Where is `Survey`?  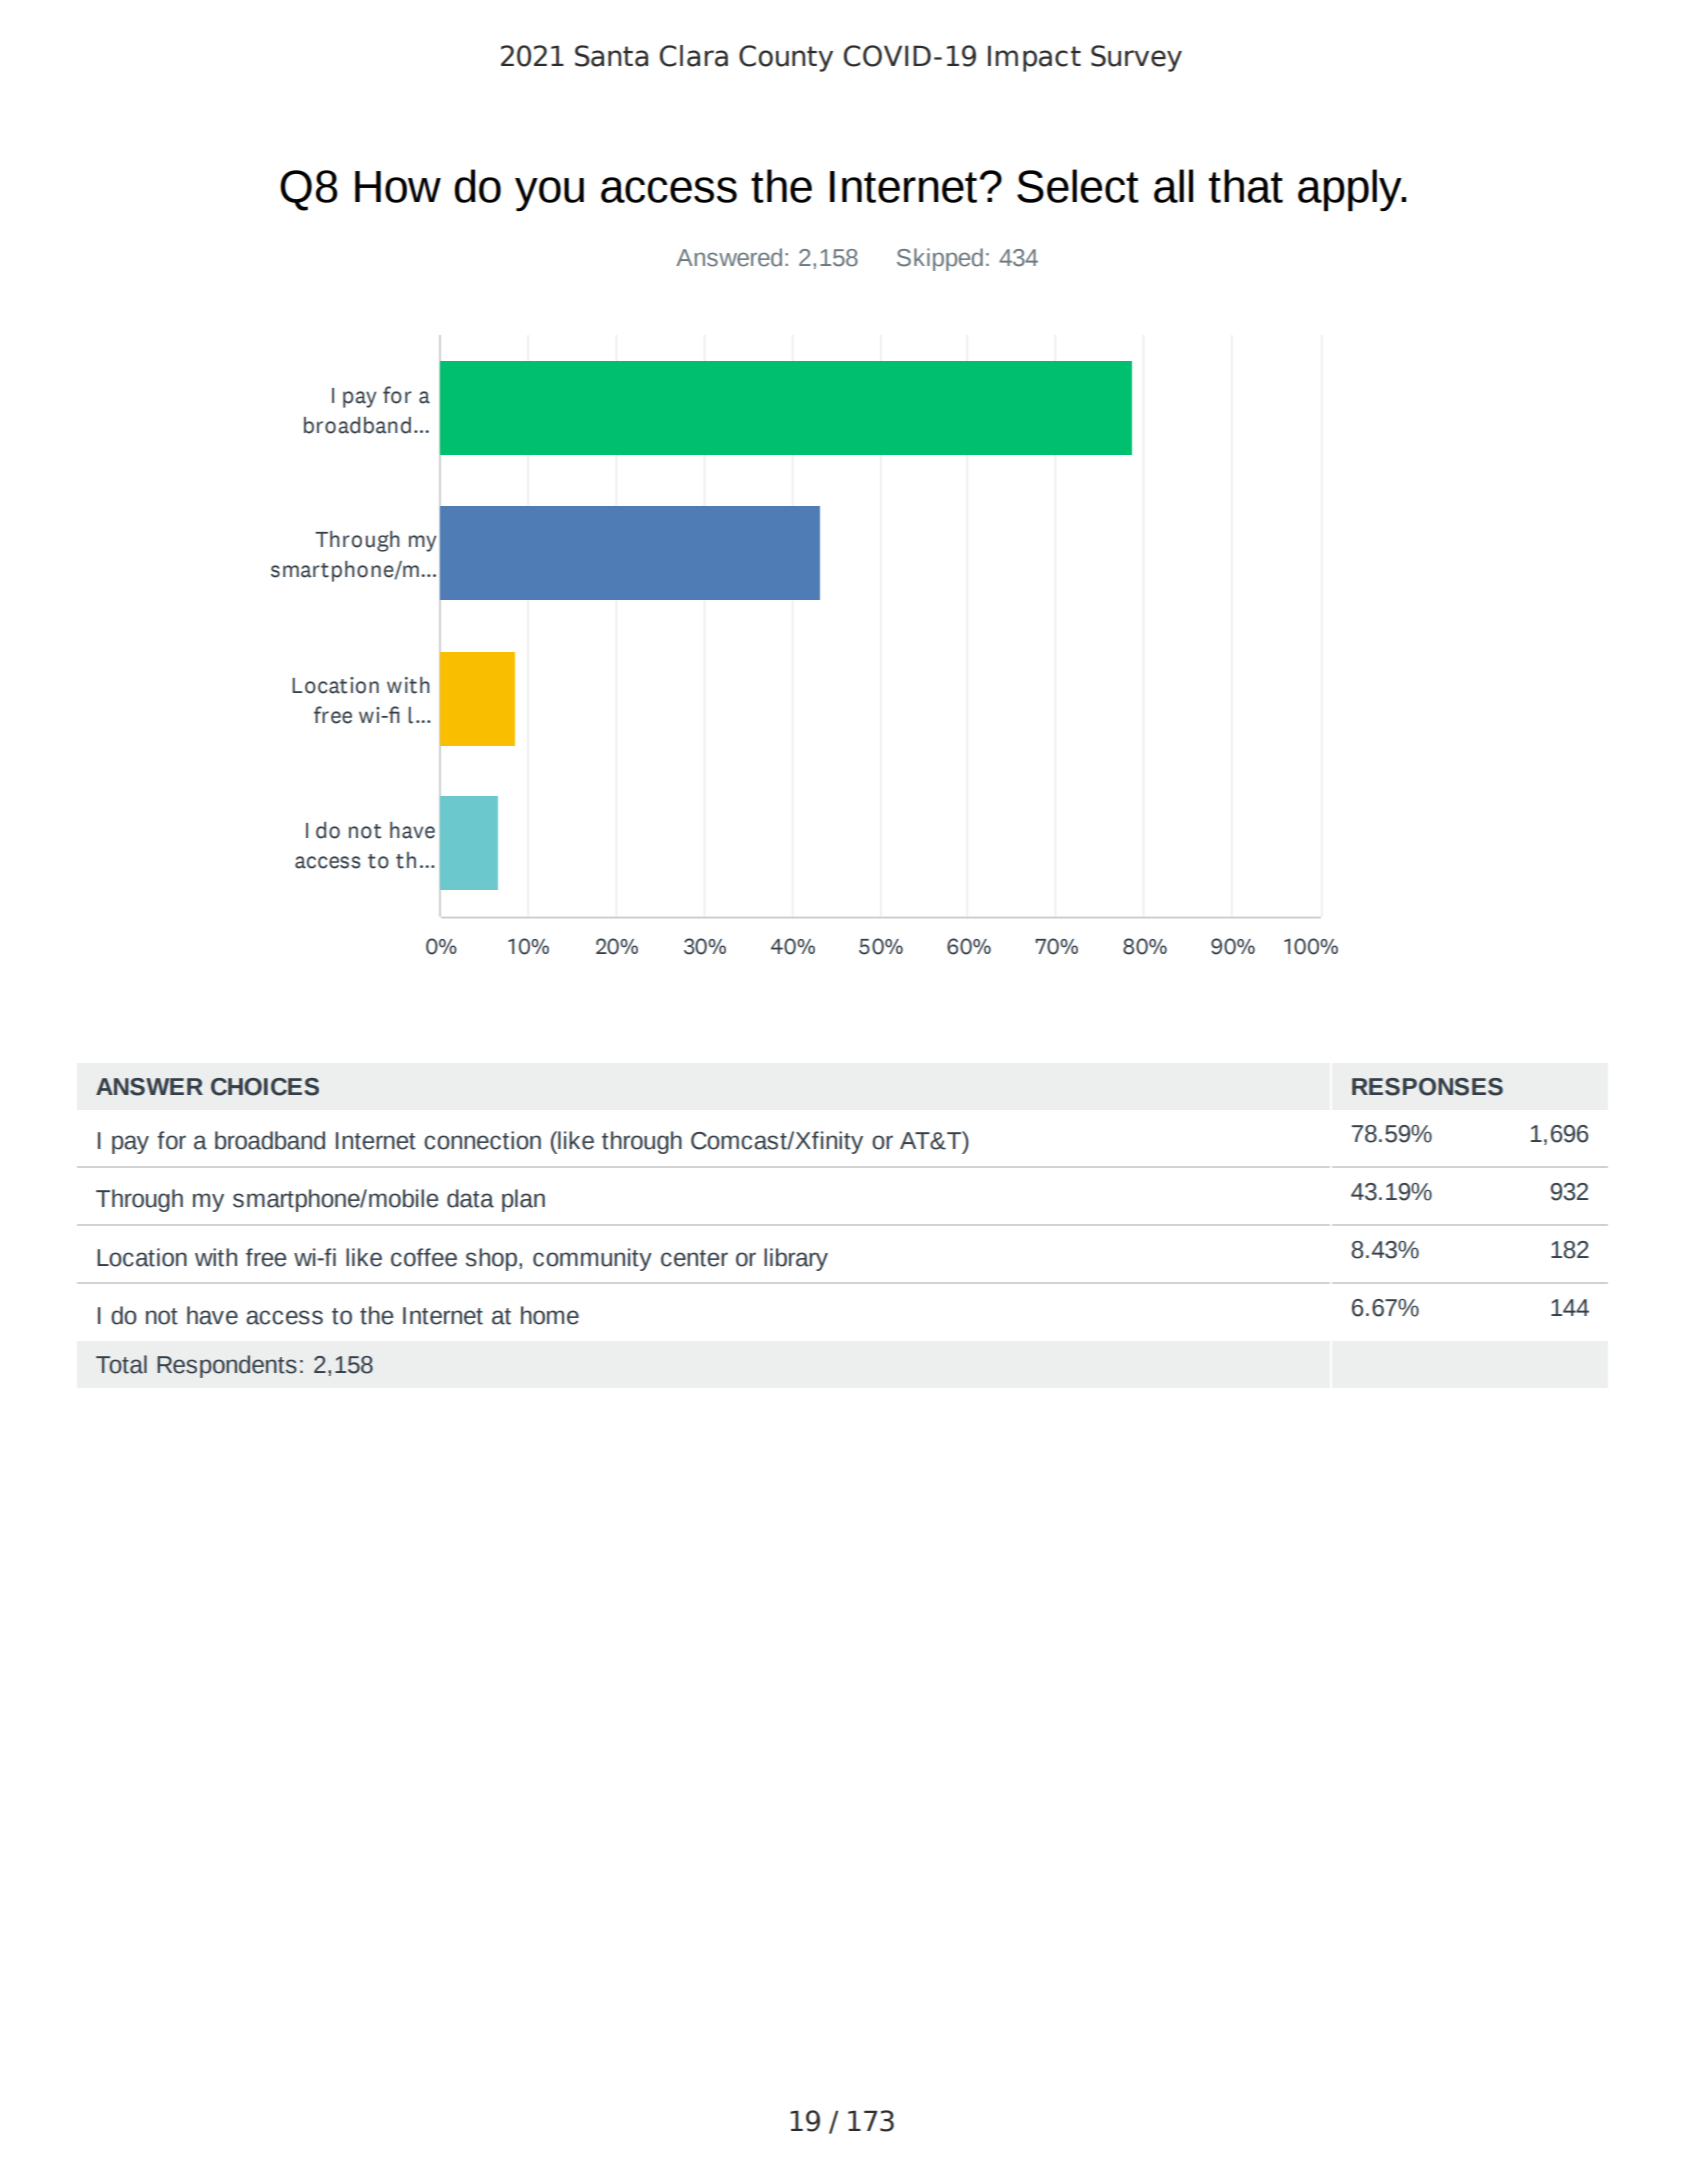
Survey is located at coordinates (1136, 58).
